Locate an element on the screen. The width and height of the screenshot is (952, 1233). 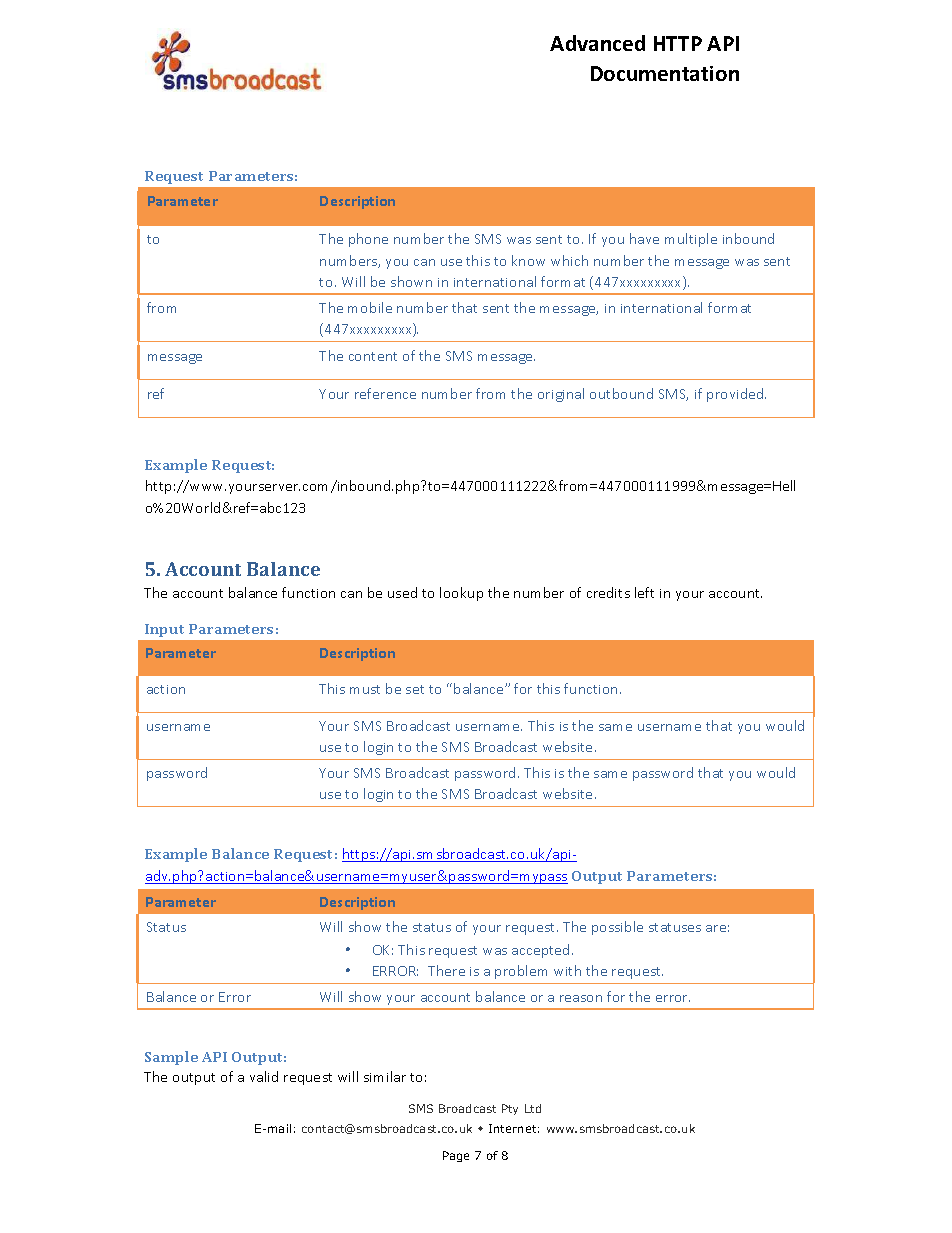
lookup is located at coordinates (461, 594).
